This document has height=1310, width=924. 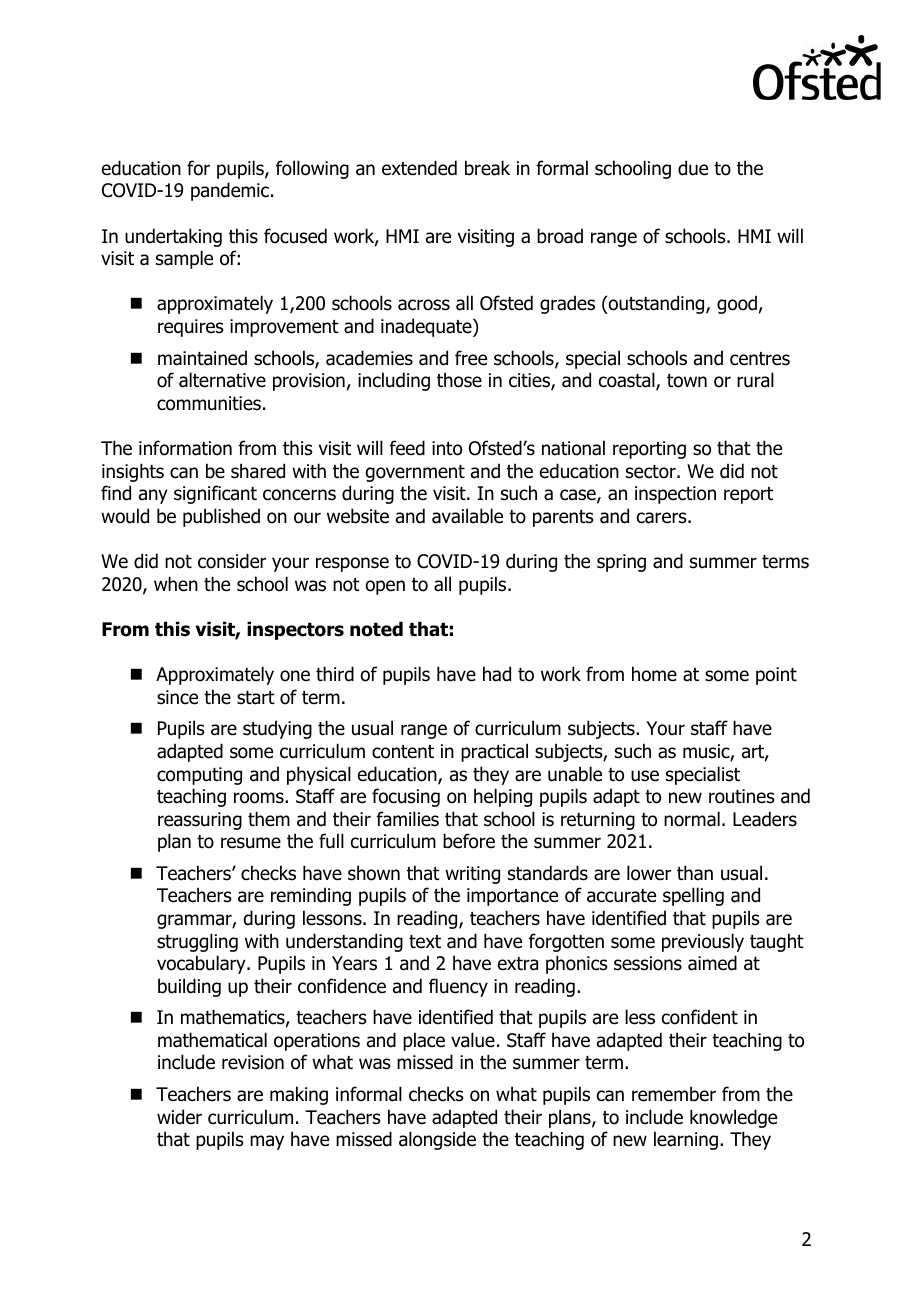 What do you see at coordinates (419, 168) in the document?
I see `extended` at bounding box center [419, 168].
